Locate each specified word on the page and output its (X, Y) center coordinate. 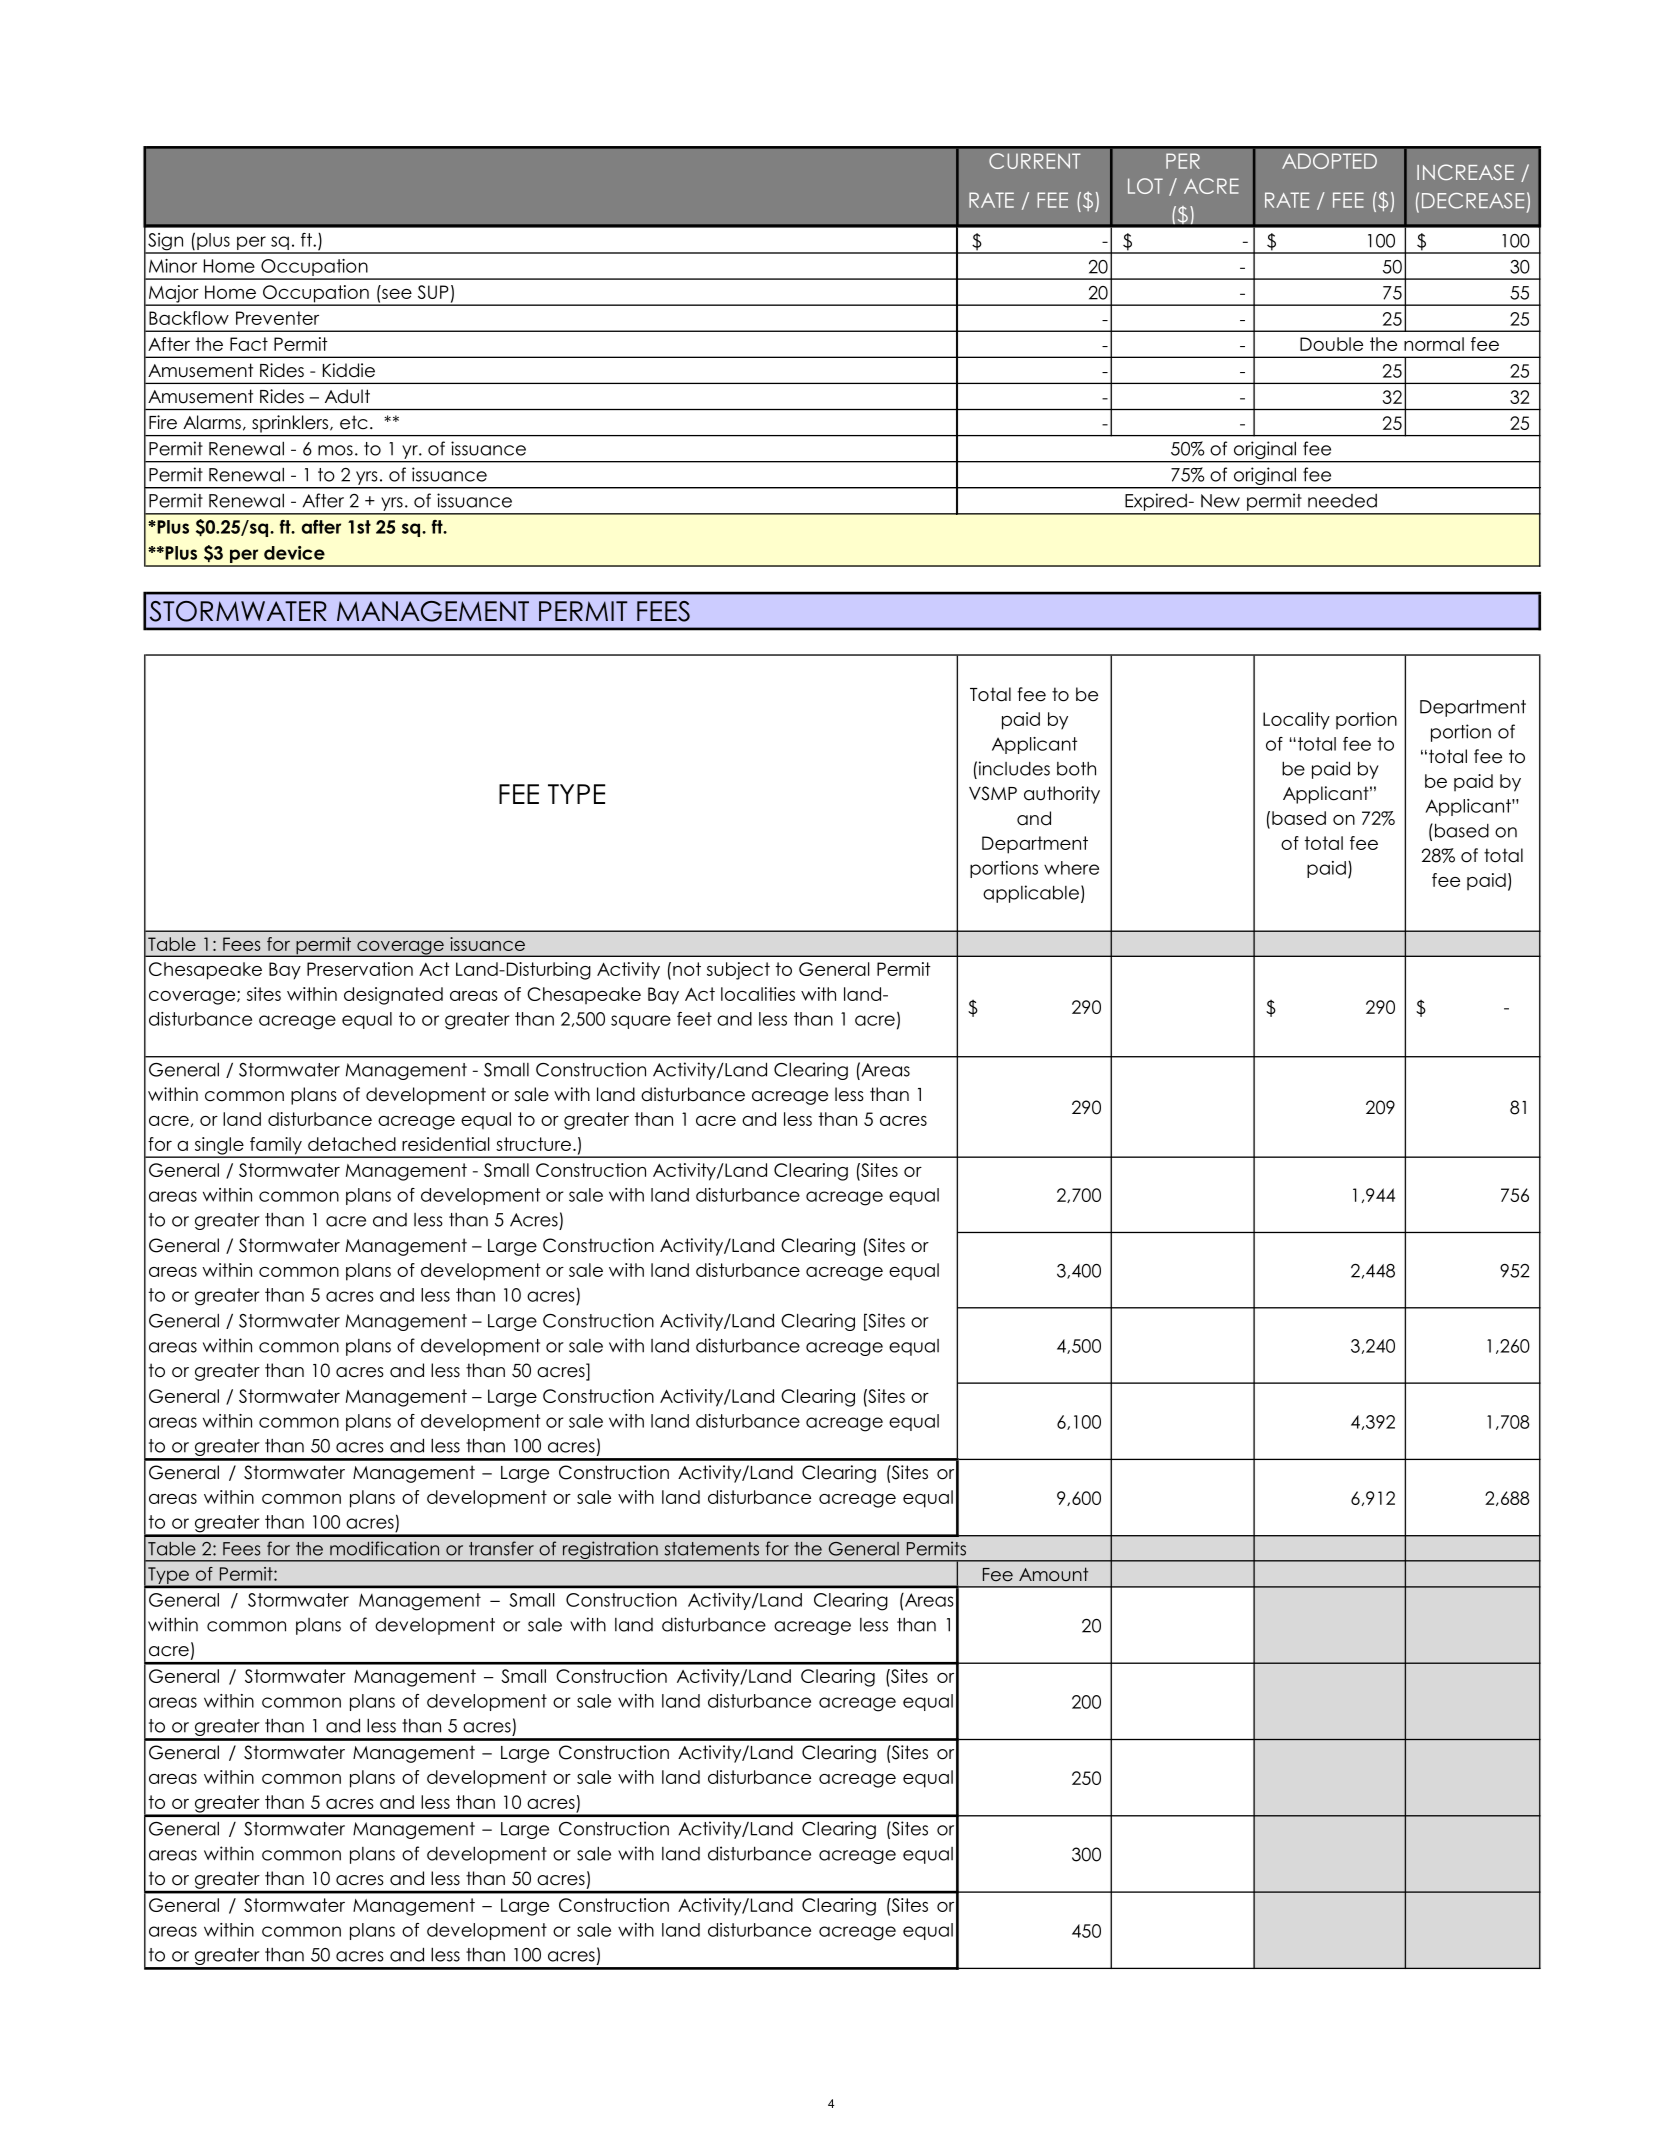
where (1071, 868)
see (397, 294)
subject (738, 971)
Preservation (360, 969)
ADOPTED (1329, 161)
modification (384, 1548)
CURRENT (1035, 161)
